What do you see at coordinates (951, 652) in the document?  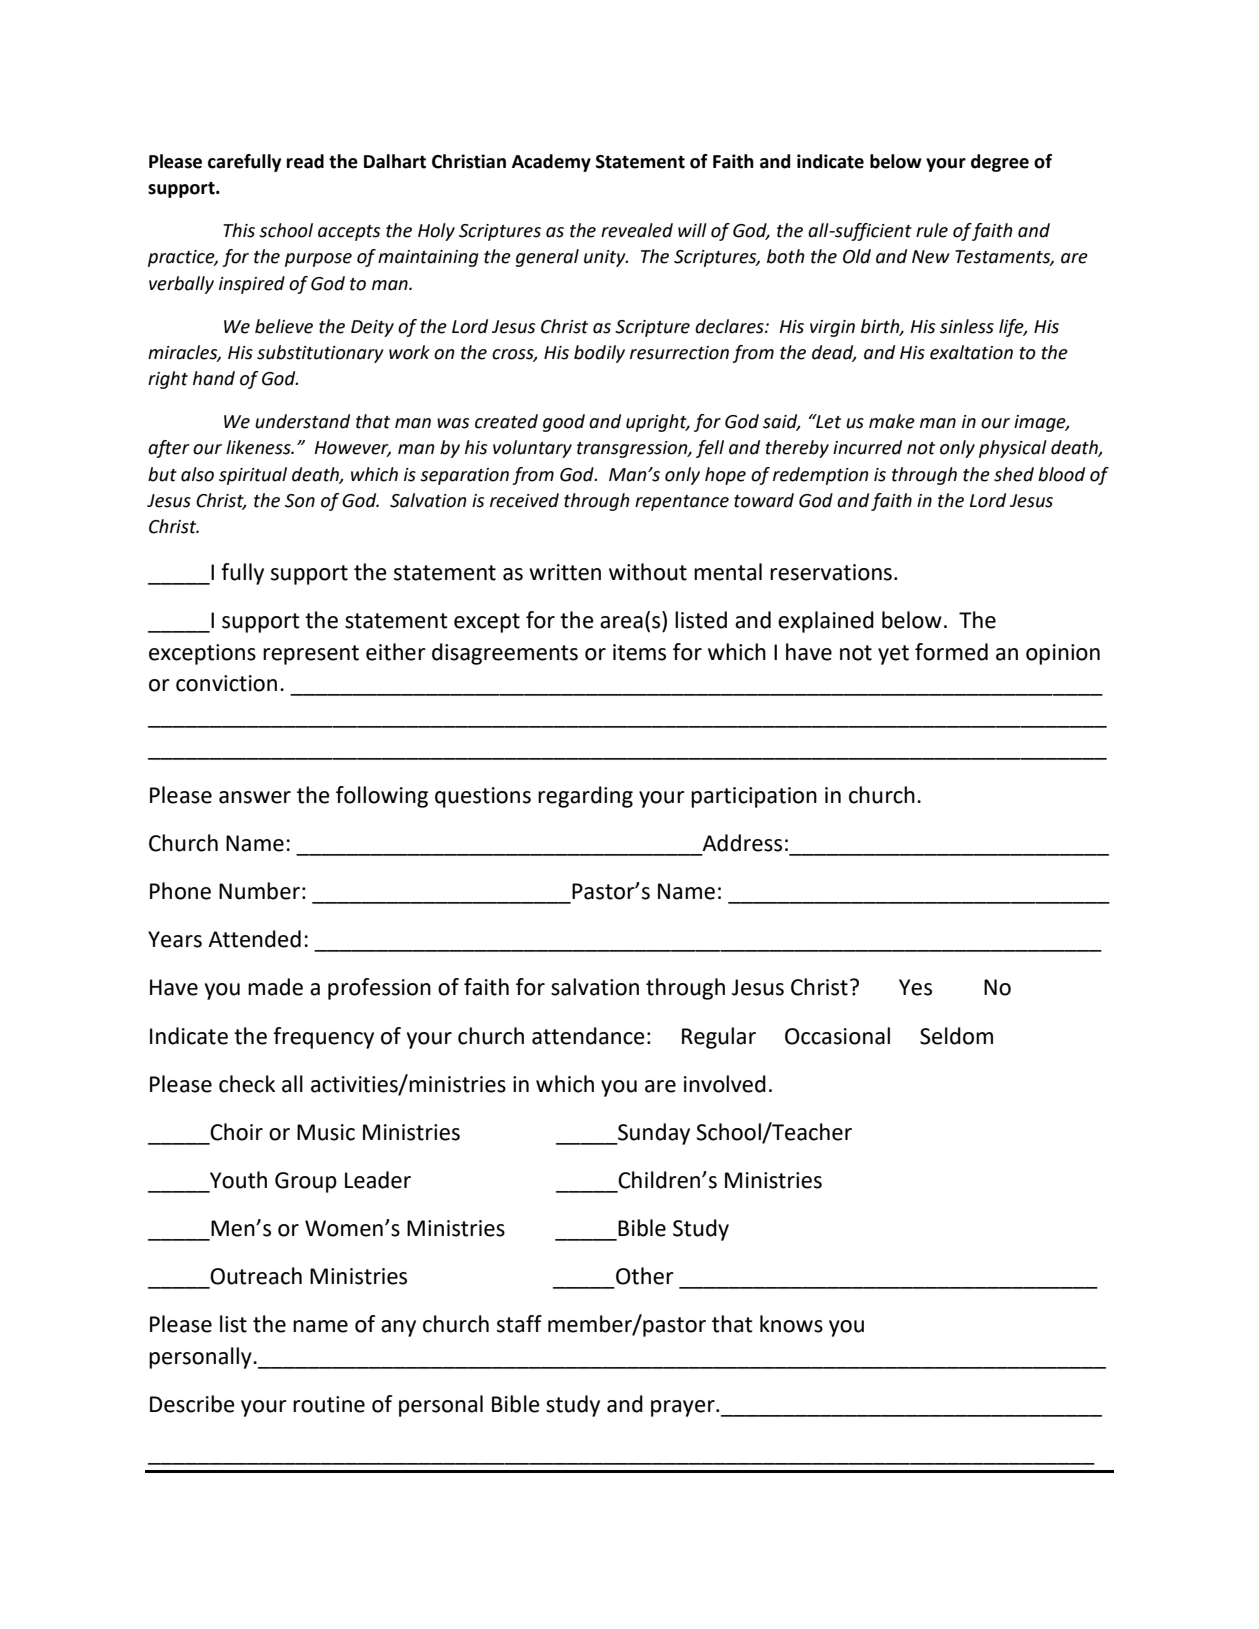 I see `formed` at bounding box center [951, 652].
